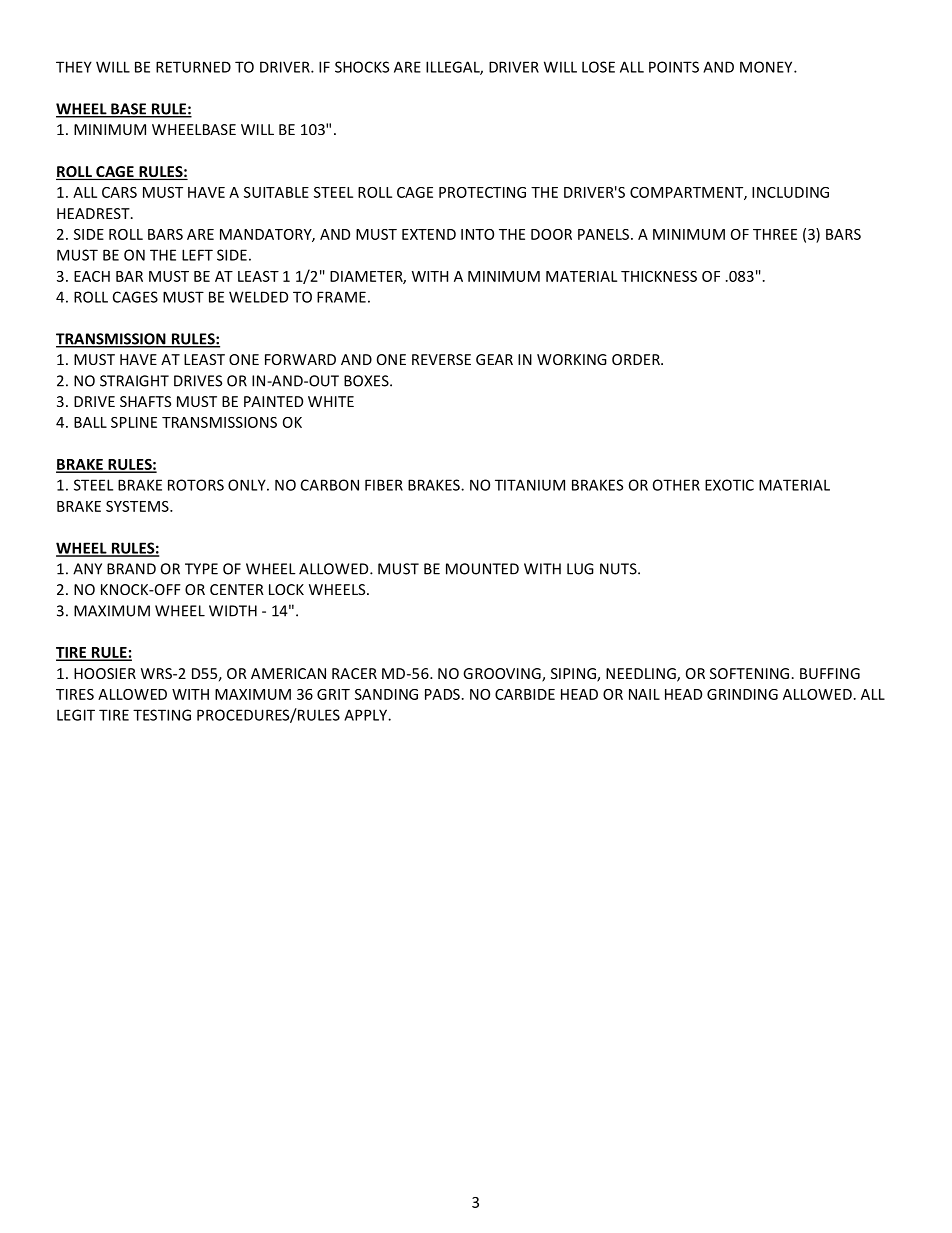  Describe the element at coordinates (162, 715) in the screenshot. I see `TESTING` at that location.
